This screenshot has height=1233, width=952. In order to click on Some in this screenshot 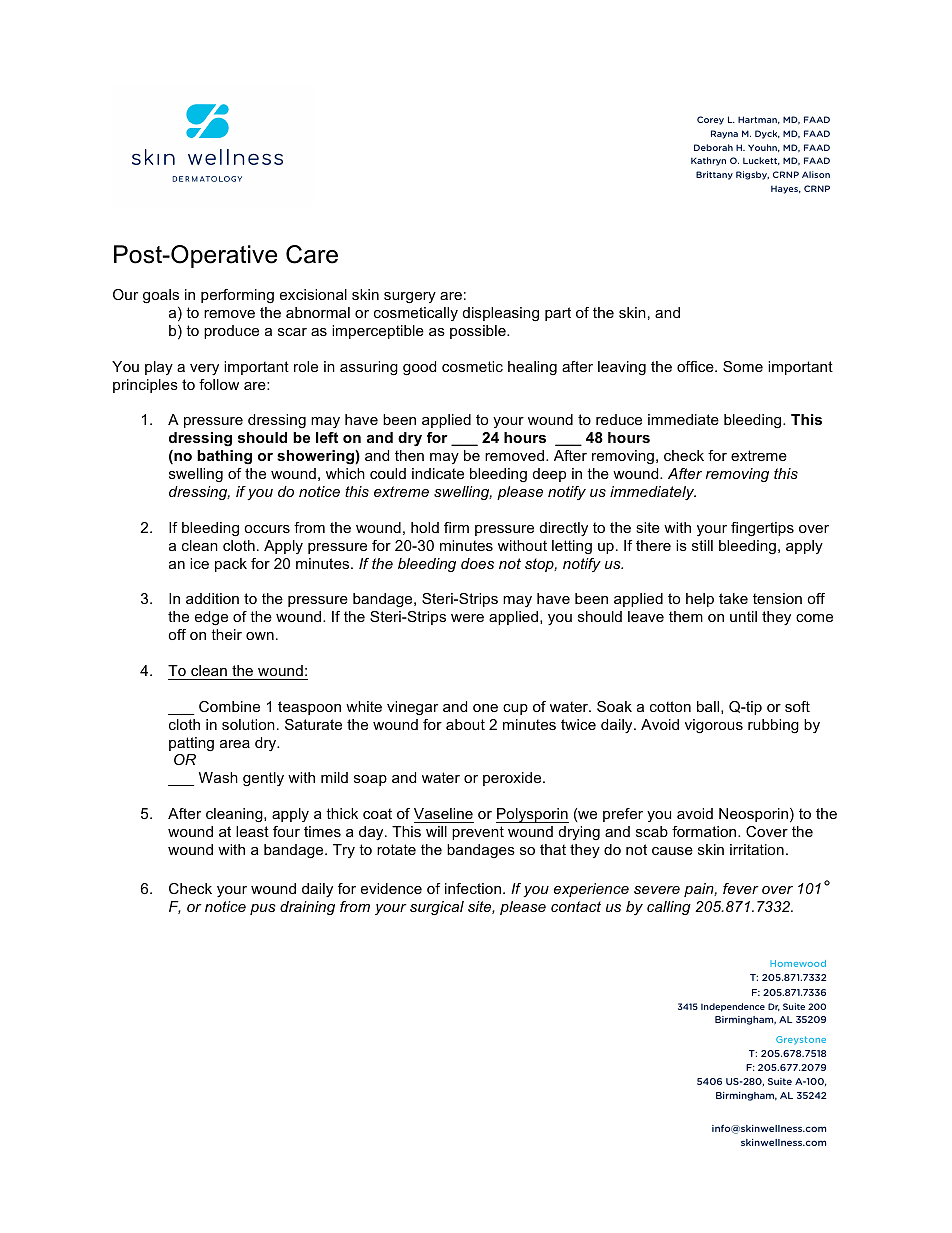, I will do `click(743, 366)`.
